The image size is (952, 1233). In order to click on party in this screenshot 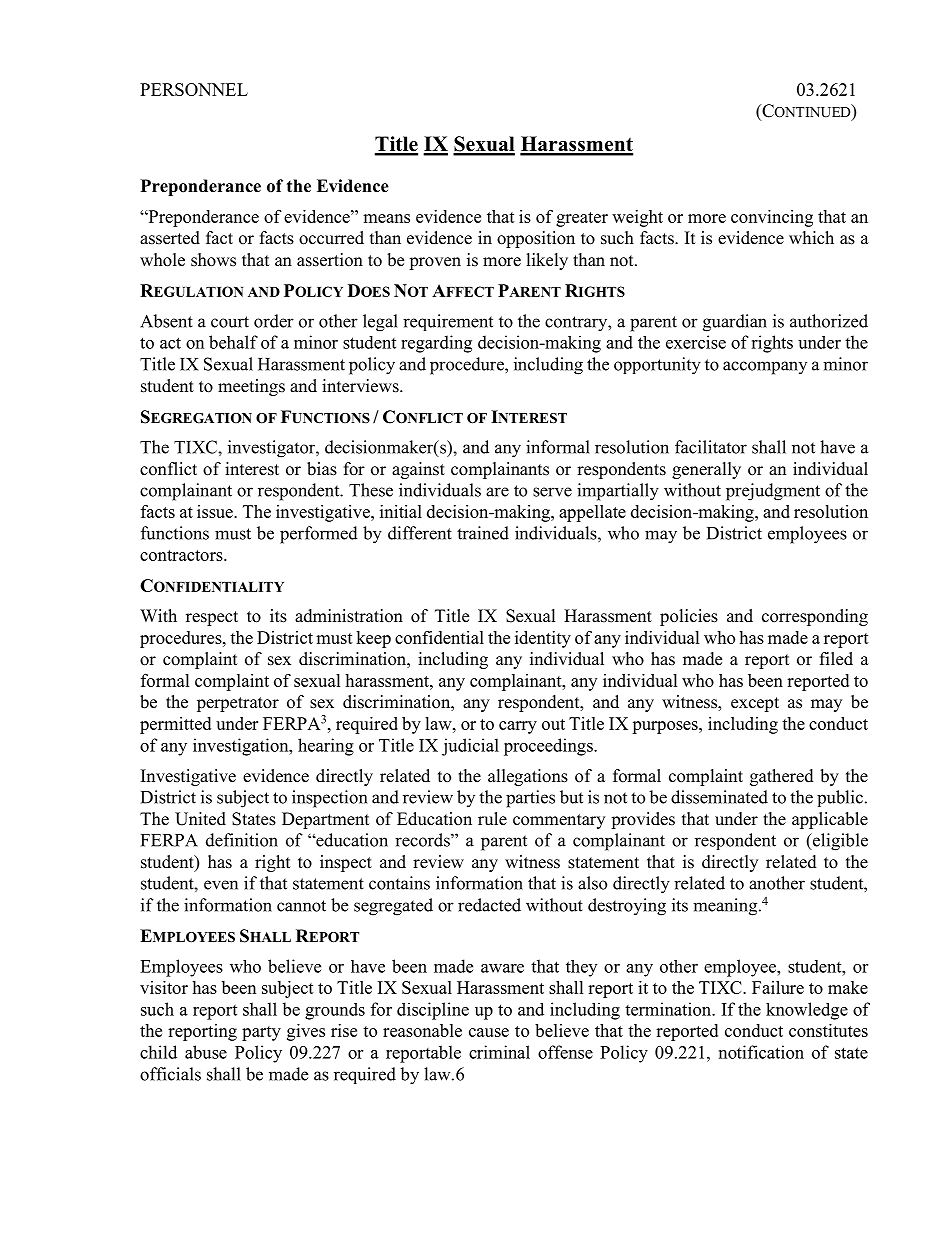, I will do `click(261, 1033)`.
